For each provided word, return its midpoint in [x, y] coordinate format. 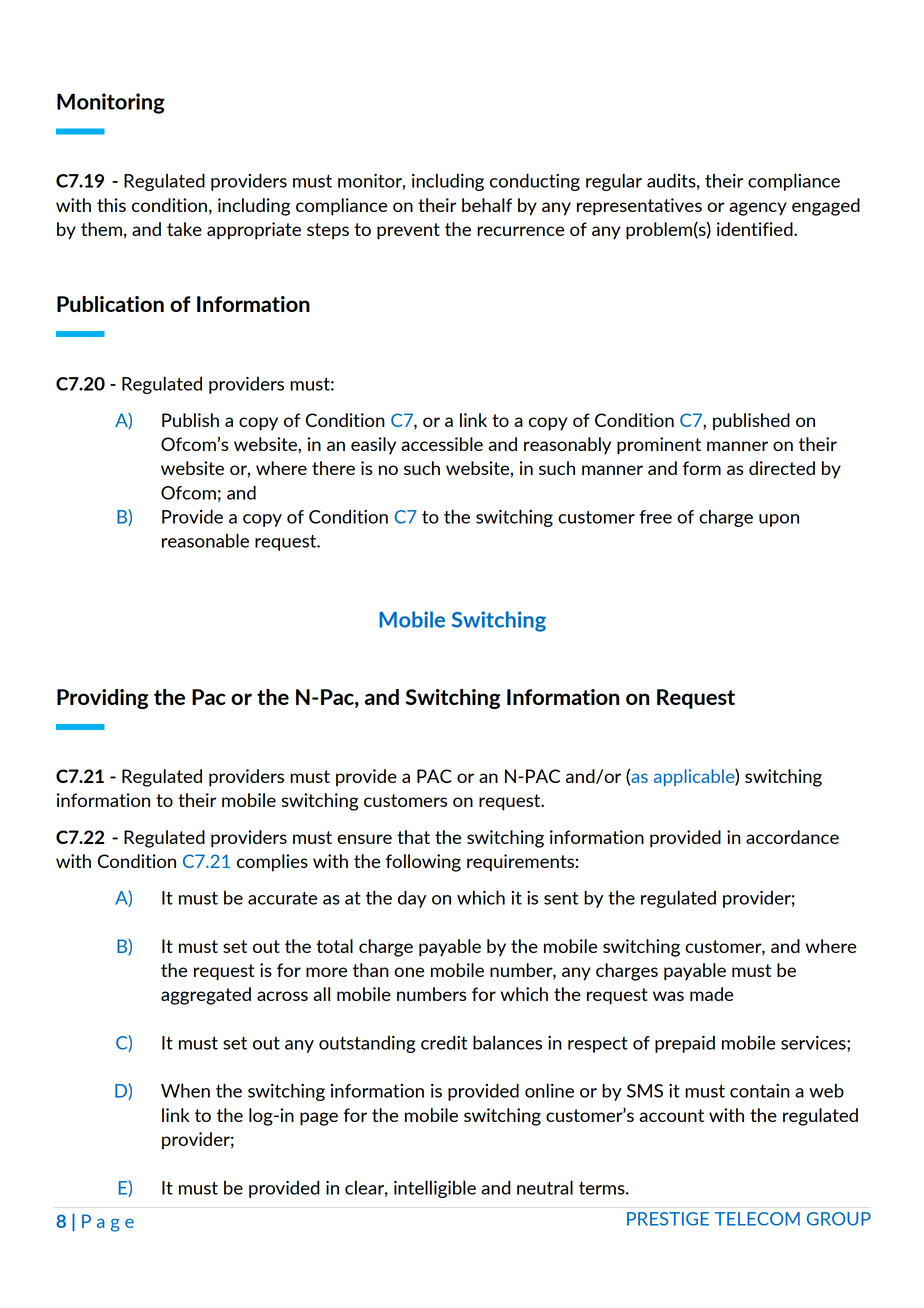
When [185, 1090]
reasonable [205, 540]
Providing [102, 699]
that [413, 837]
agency [758, 209]
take [184, 229]
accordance [792, 837]
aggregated [206, 996]
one [409, 972]
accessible [442, 444]
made [711, 994]
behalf [487, 205]
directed [782, 468]
